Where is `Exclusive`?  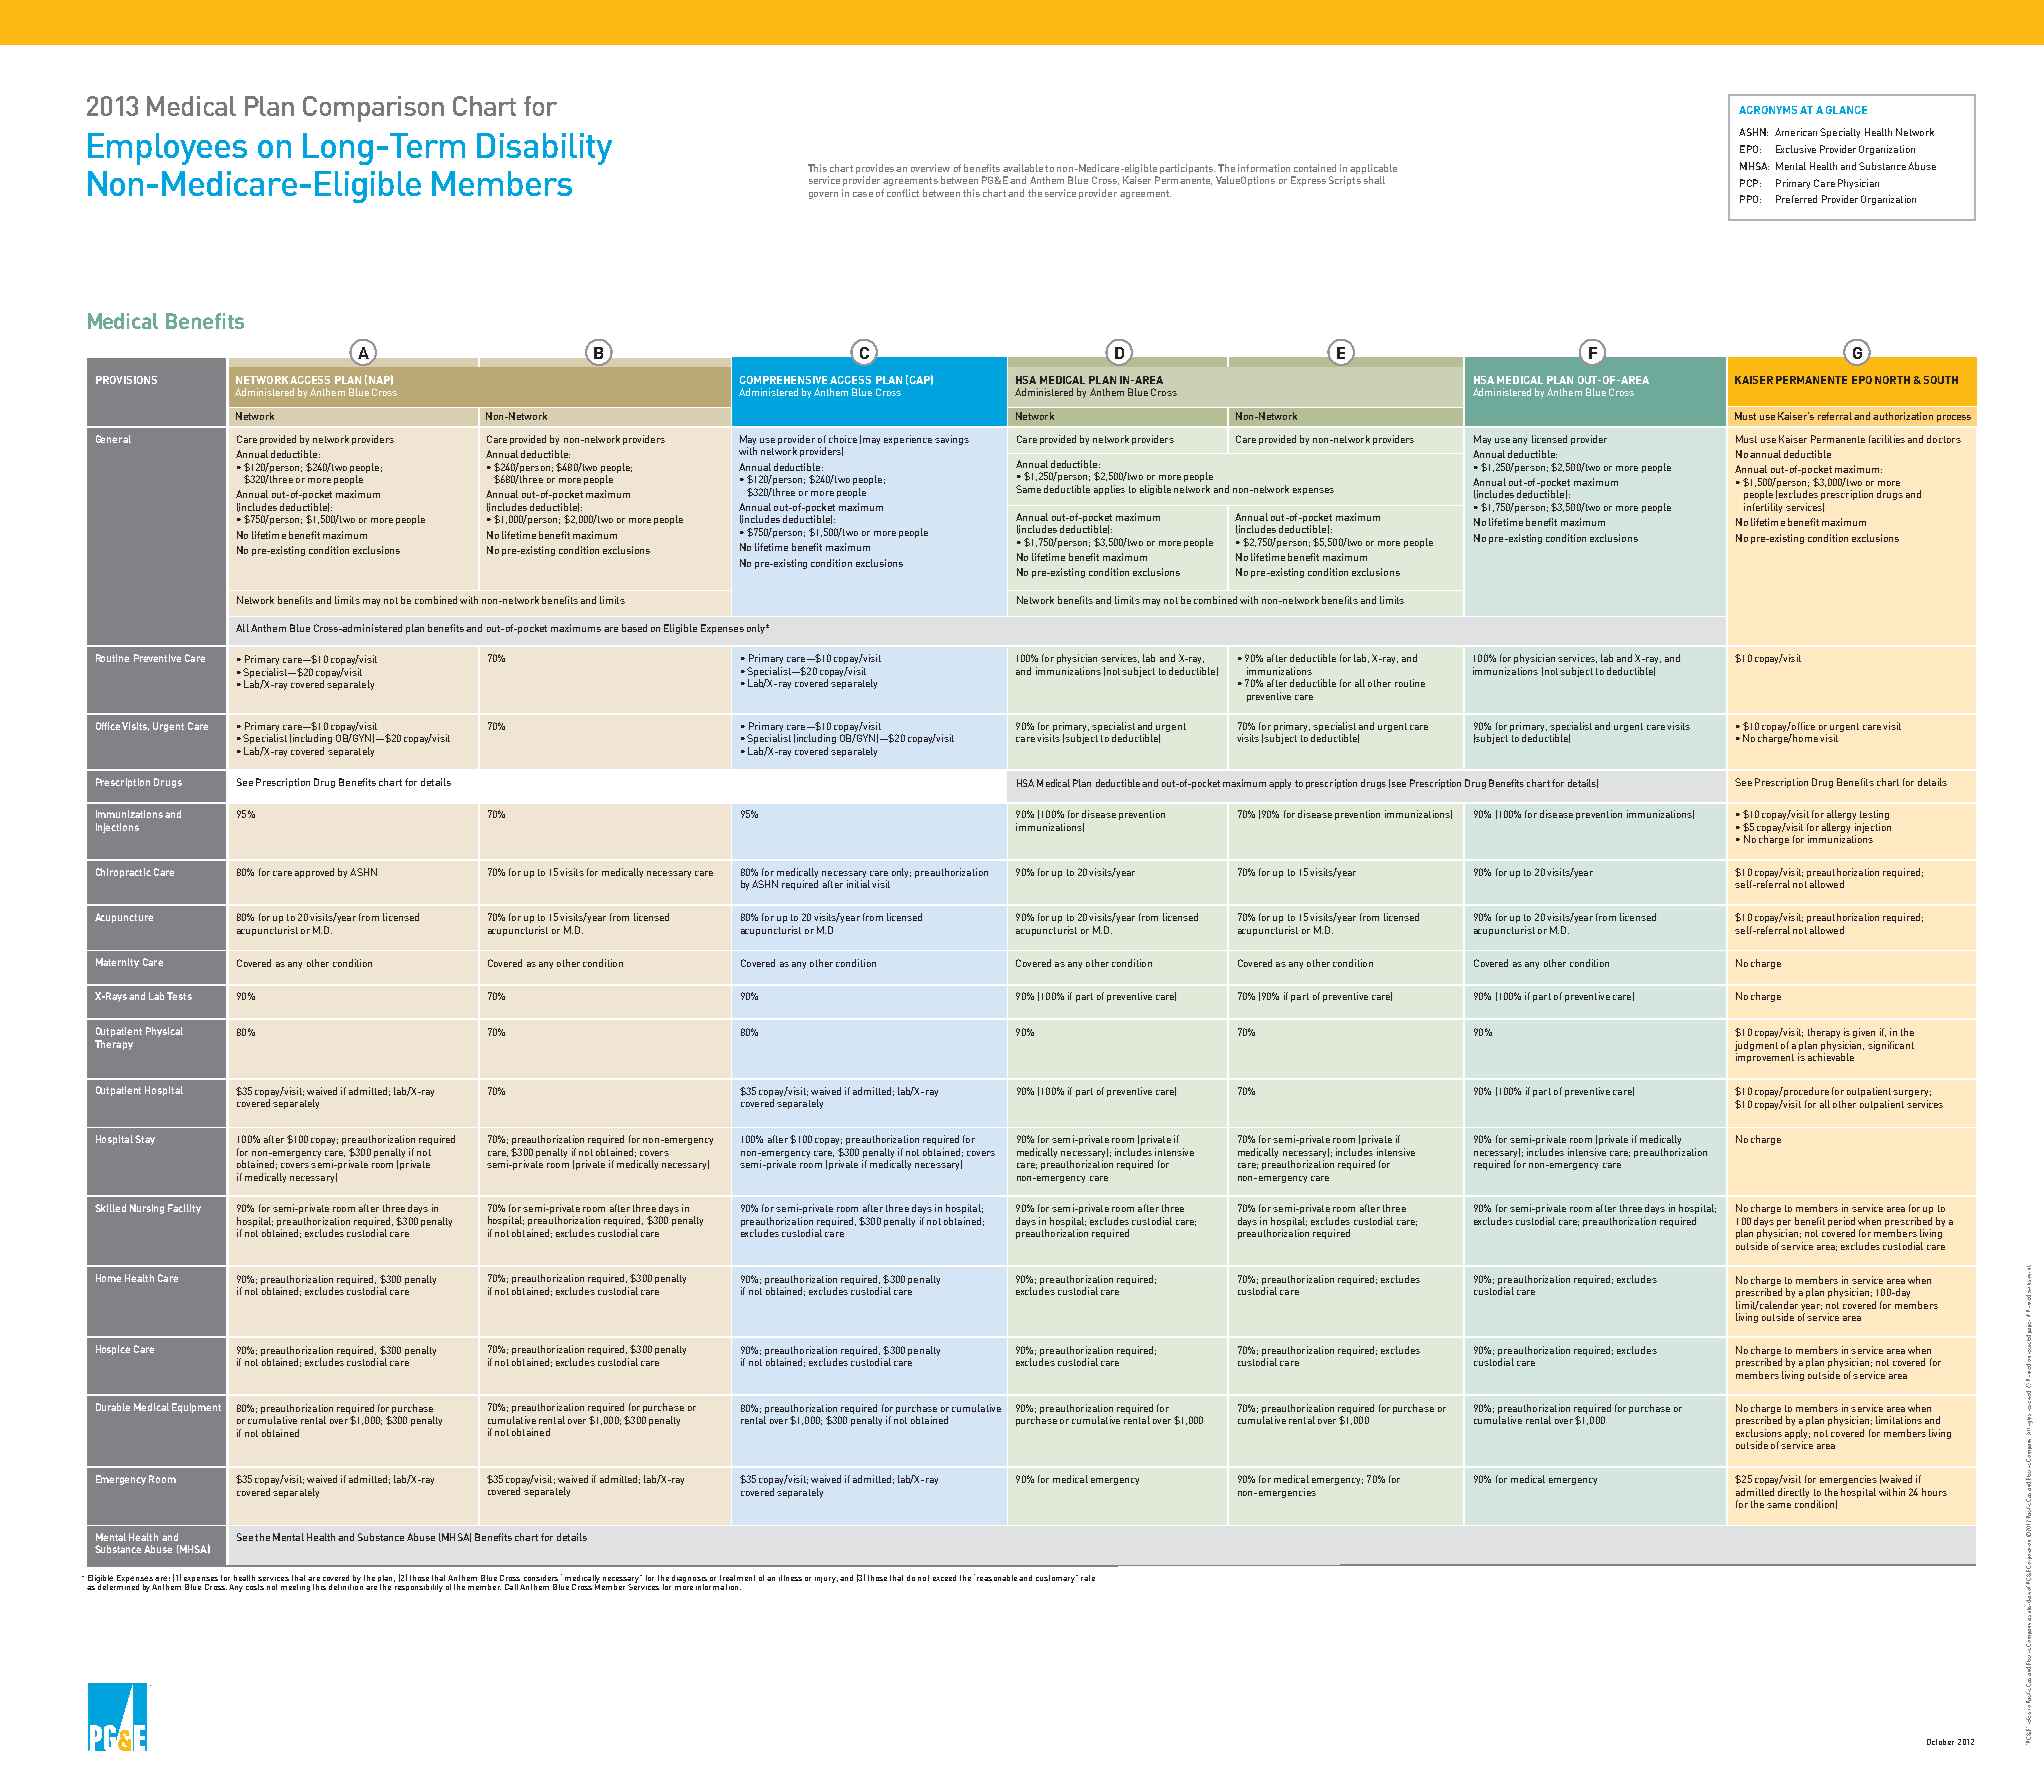 Exclusive is located at coordinates (1796, 149).
